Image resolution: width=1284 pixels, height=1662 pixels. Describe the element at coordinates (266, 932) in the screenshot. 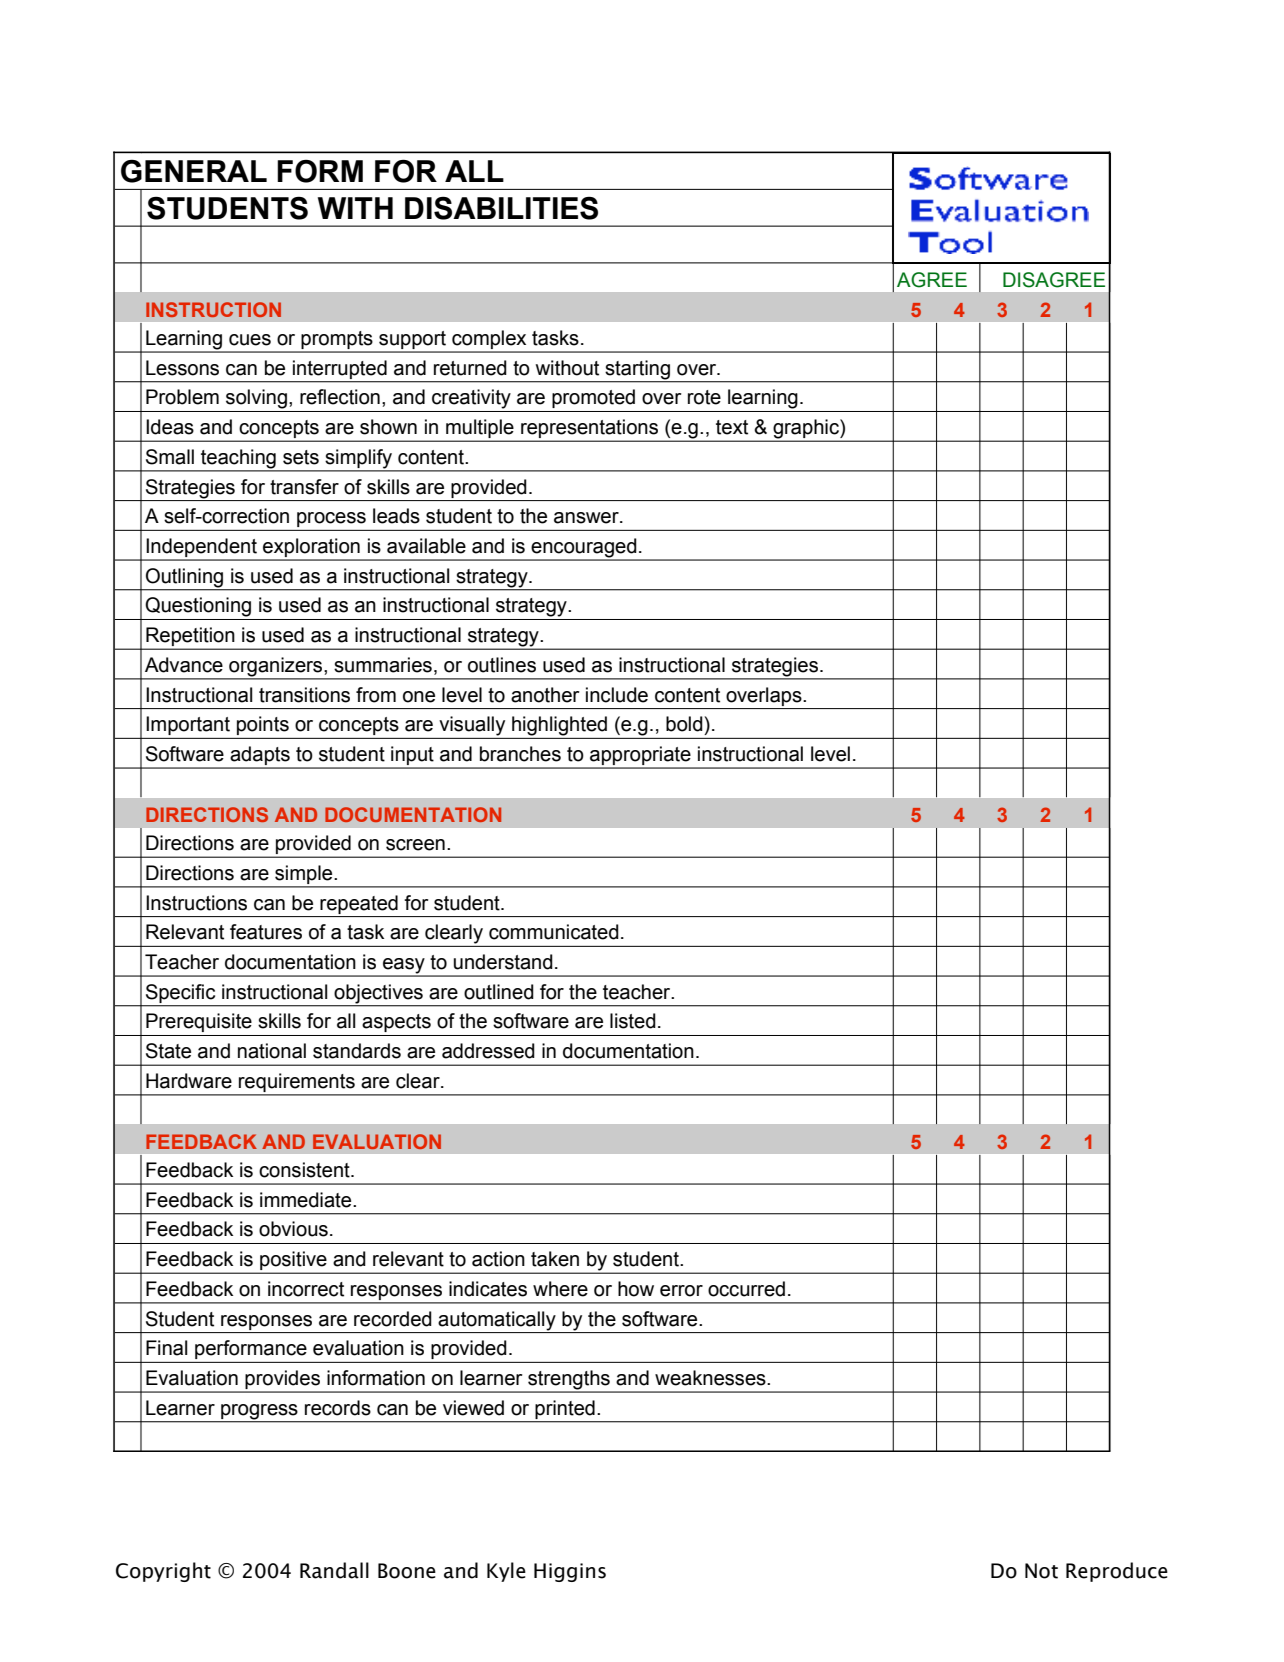

I see `features` at that location.
